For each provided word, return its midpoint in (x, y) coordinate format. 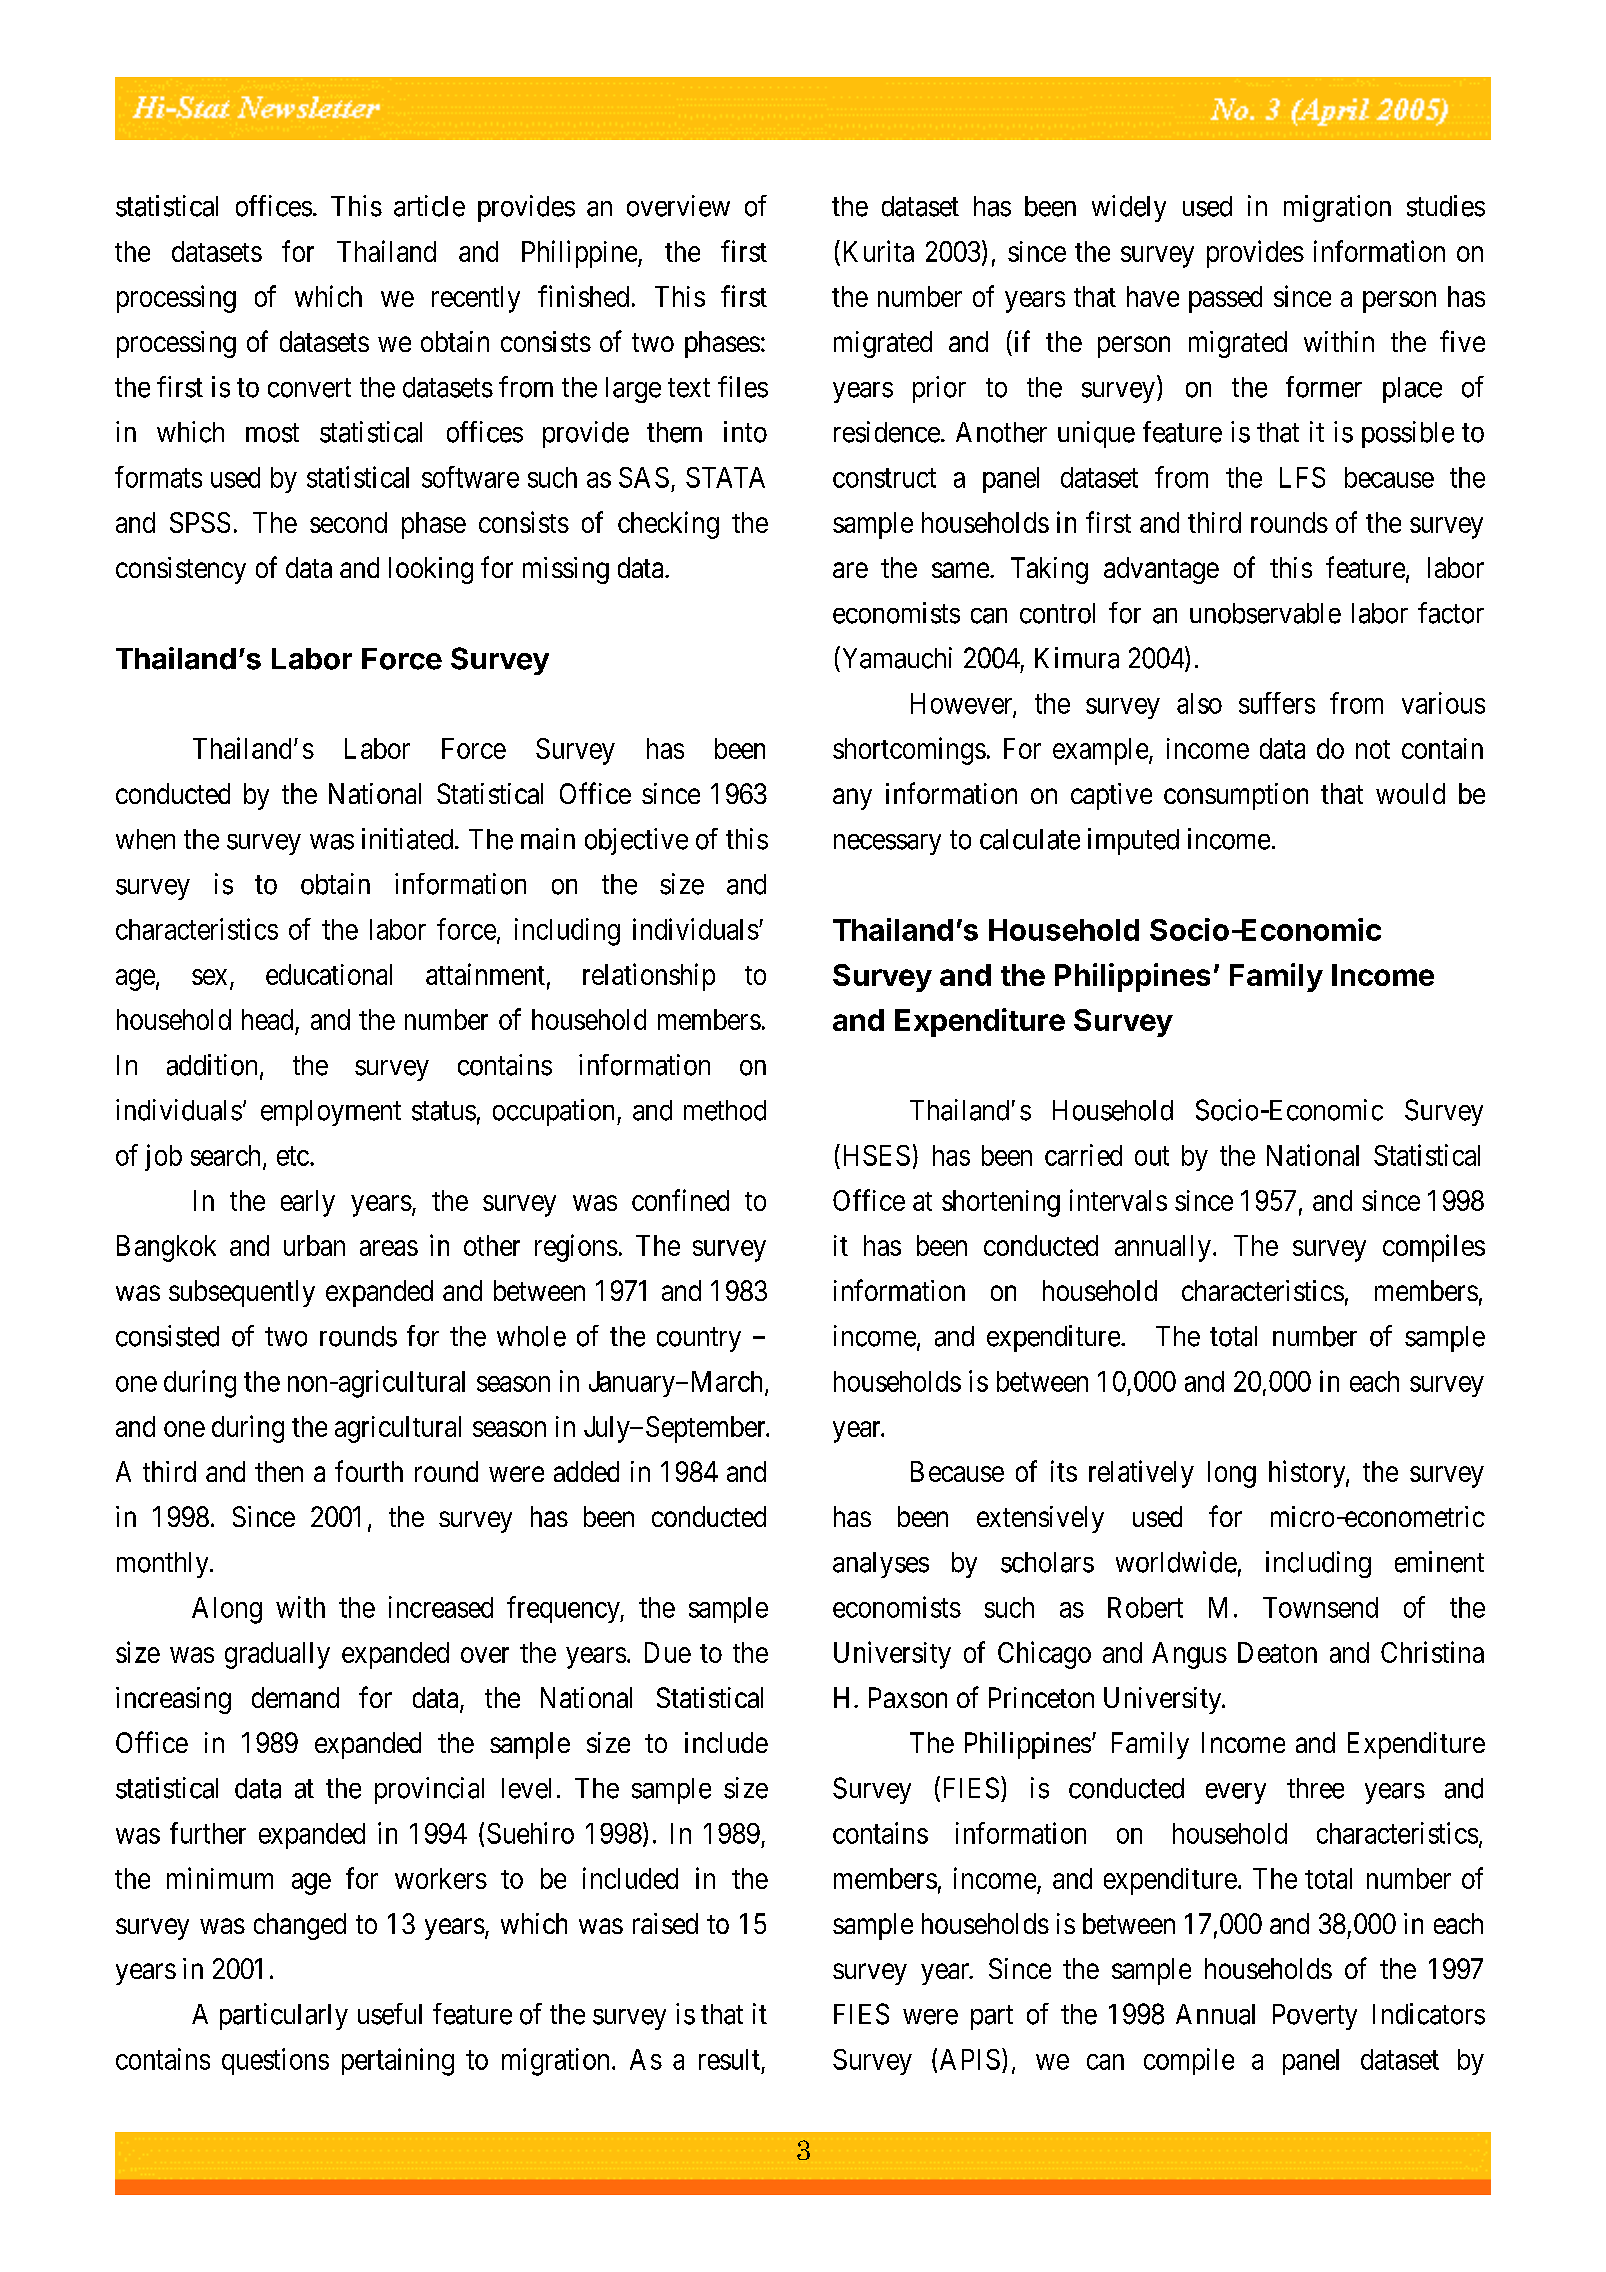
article (429, 206)
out (1152, 1156)
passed (1225, 299)
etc (293, 1156)
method (725, 1110)
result (729, 2059)
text (689, 388)
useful (390, 2014)
